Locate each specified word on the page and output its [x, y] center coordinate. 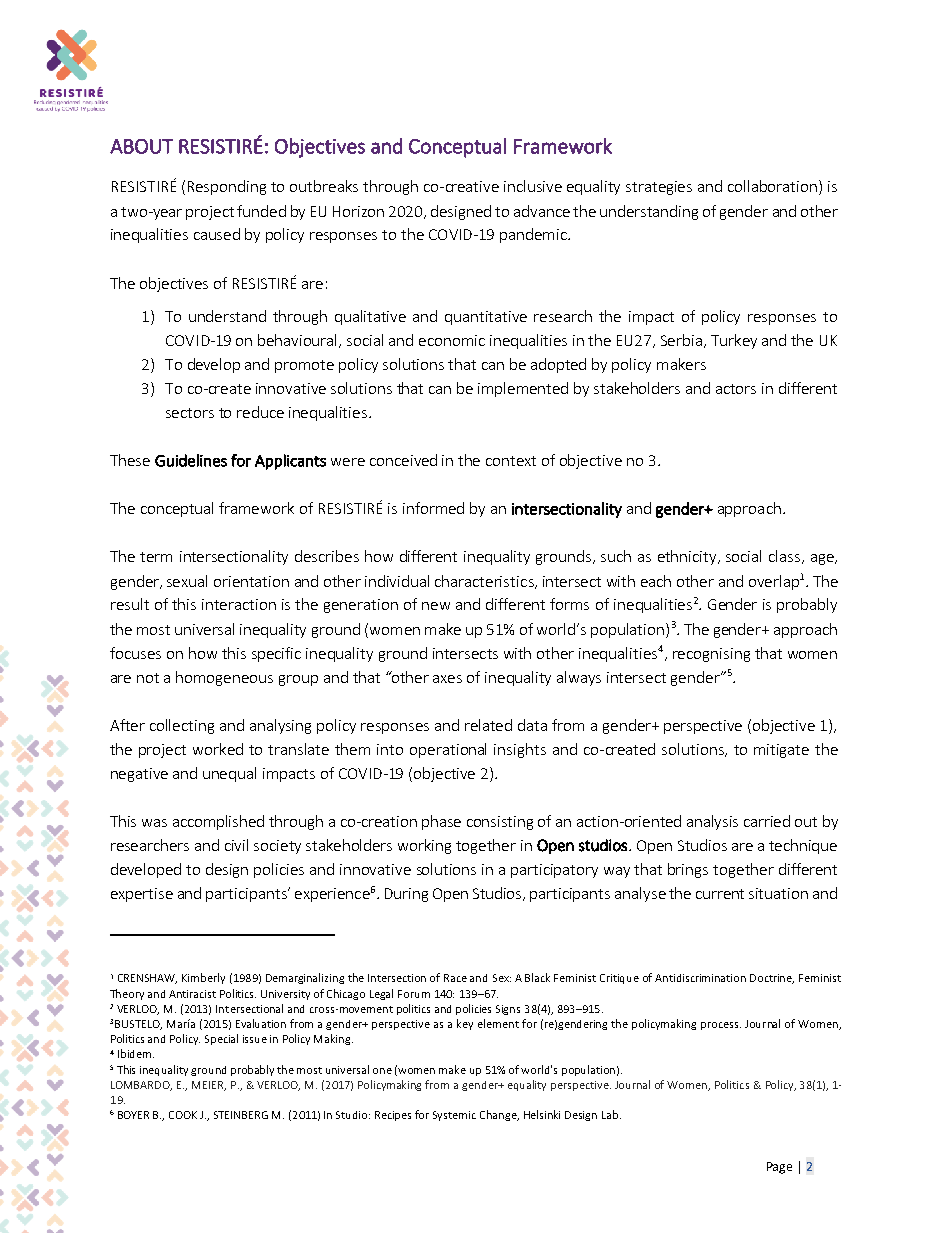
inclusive [533, 186]
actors [736, 389]
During [406, 895]
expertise [142, 895]
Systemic [454, 1116]
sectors [190, 413]
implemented [523, 389]
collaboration [774, 187]
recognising [711, 655]
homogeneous [224, 678]
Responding [227, 187]
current [720, 894]
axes [447, 679]
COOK [183, 1115]
